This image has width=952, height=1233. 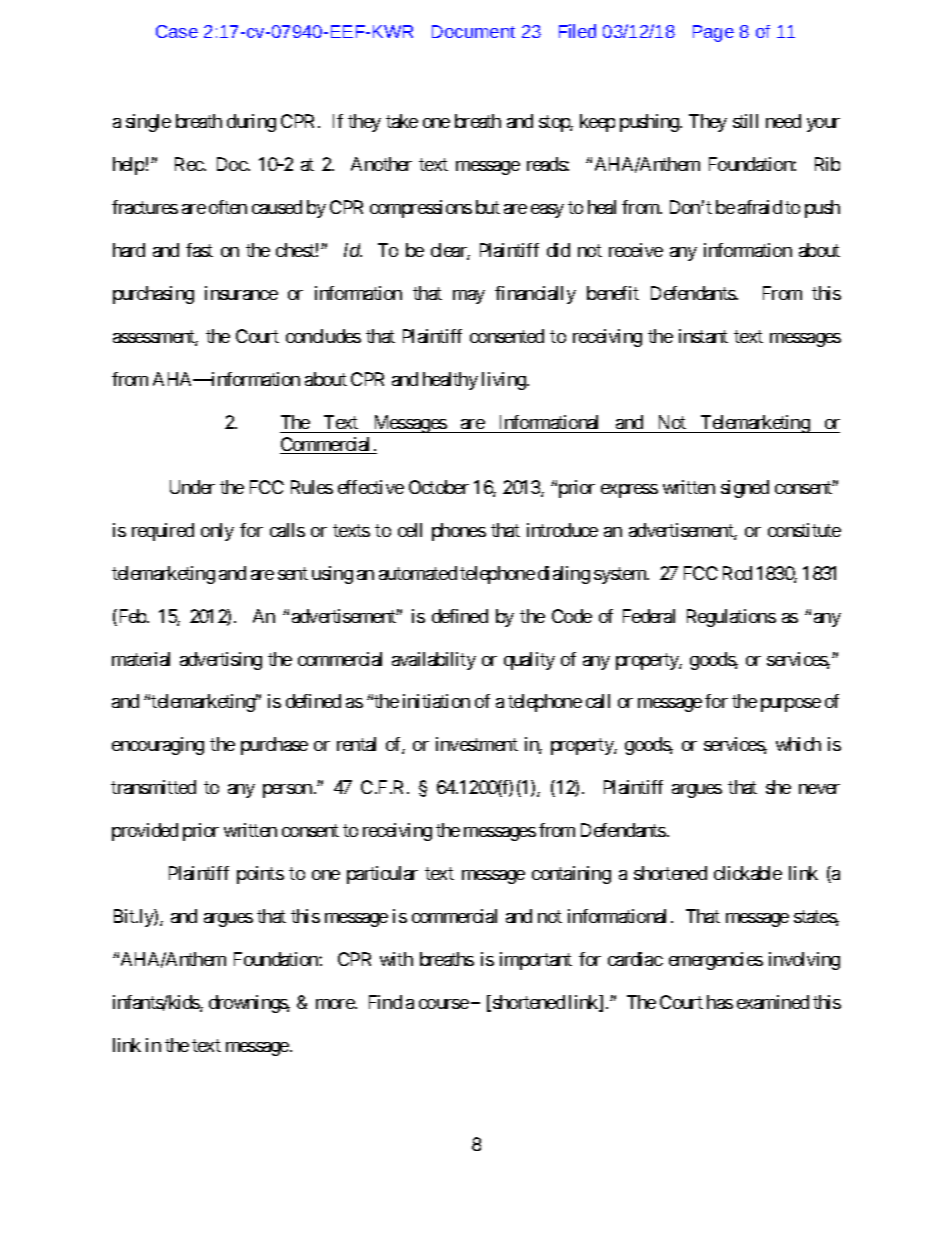 I want to click on advertising, so click(x=221, y=661).
